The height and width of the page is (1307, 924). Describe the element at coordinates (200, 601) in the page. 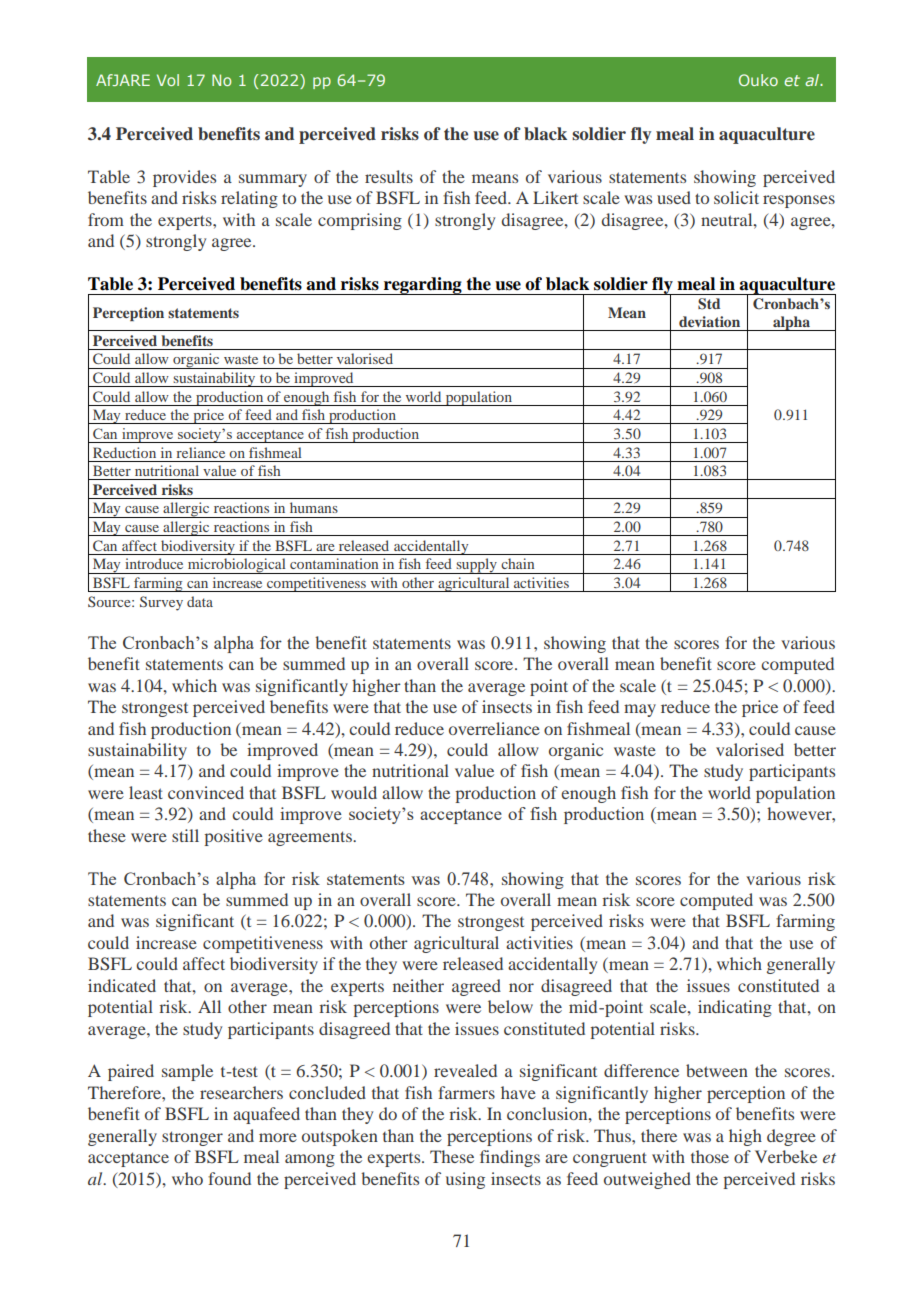

I see `data` at that location.
